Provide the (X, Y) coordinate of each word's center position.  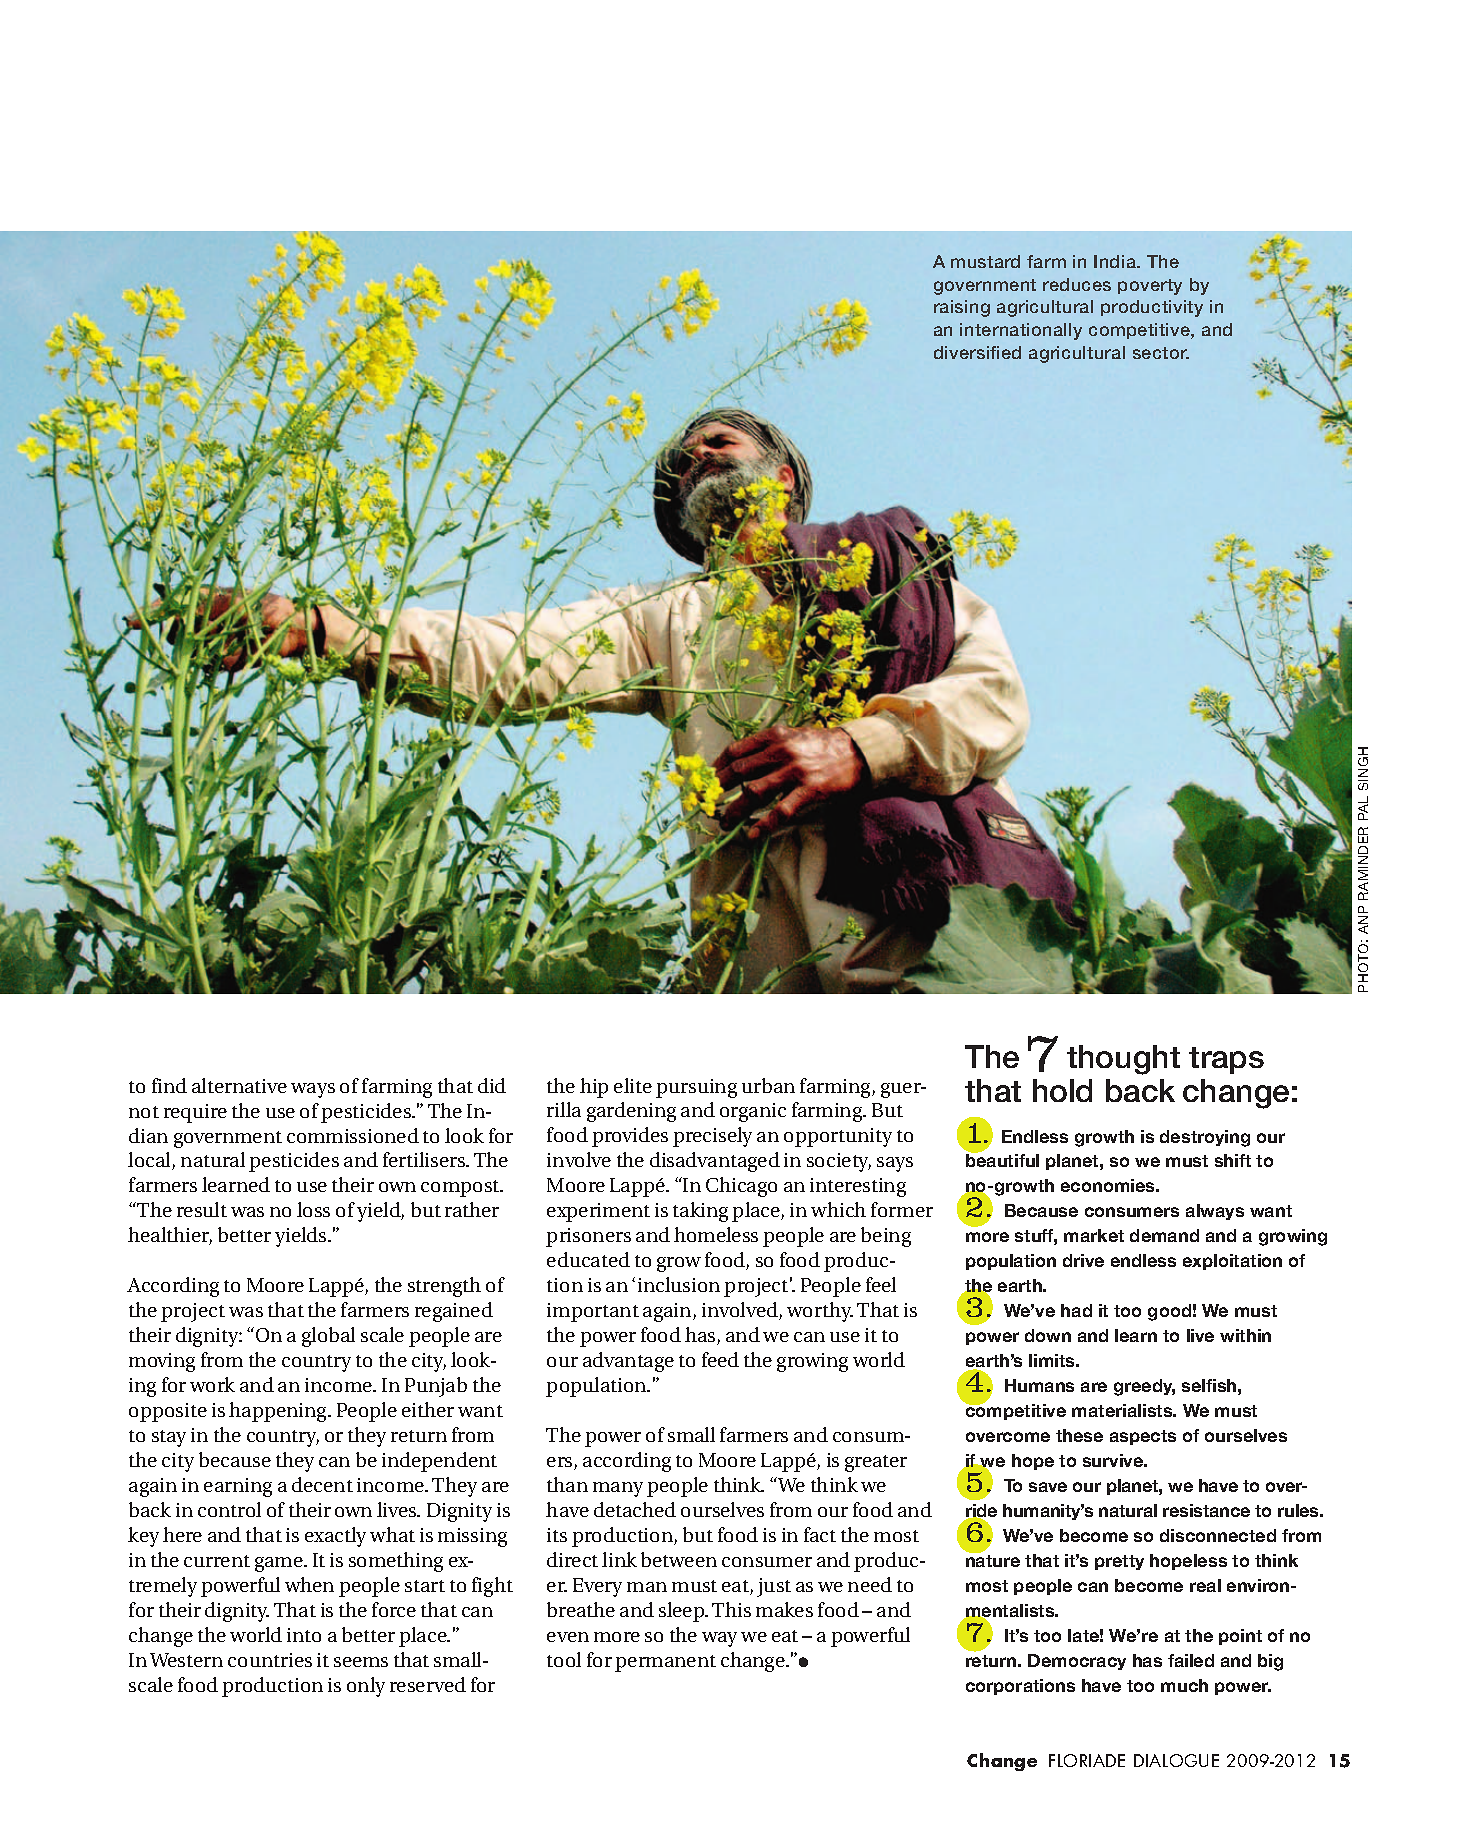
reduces (1077, 284)
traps (1226, 1060)
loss (313, 1209)
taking (700, 1212)
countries (270, 1660)
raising (962, 308)
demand (1164, 1235)
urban (768, 1085)
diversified (977, 352)
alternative (239, 1085)
